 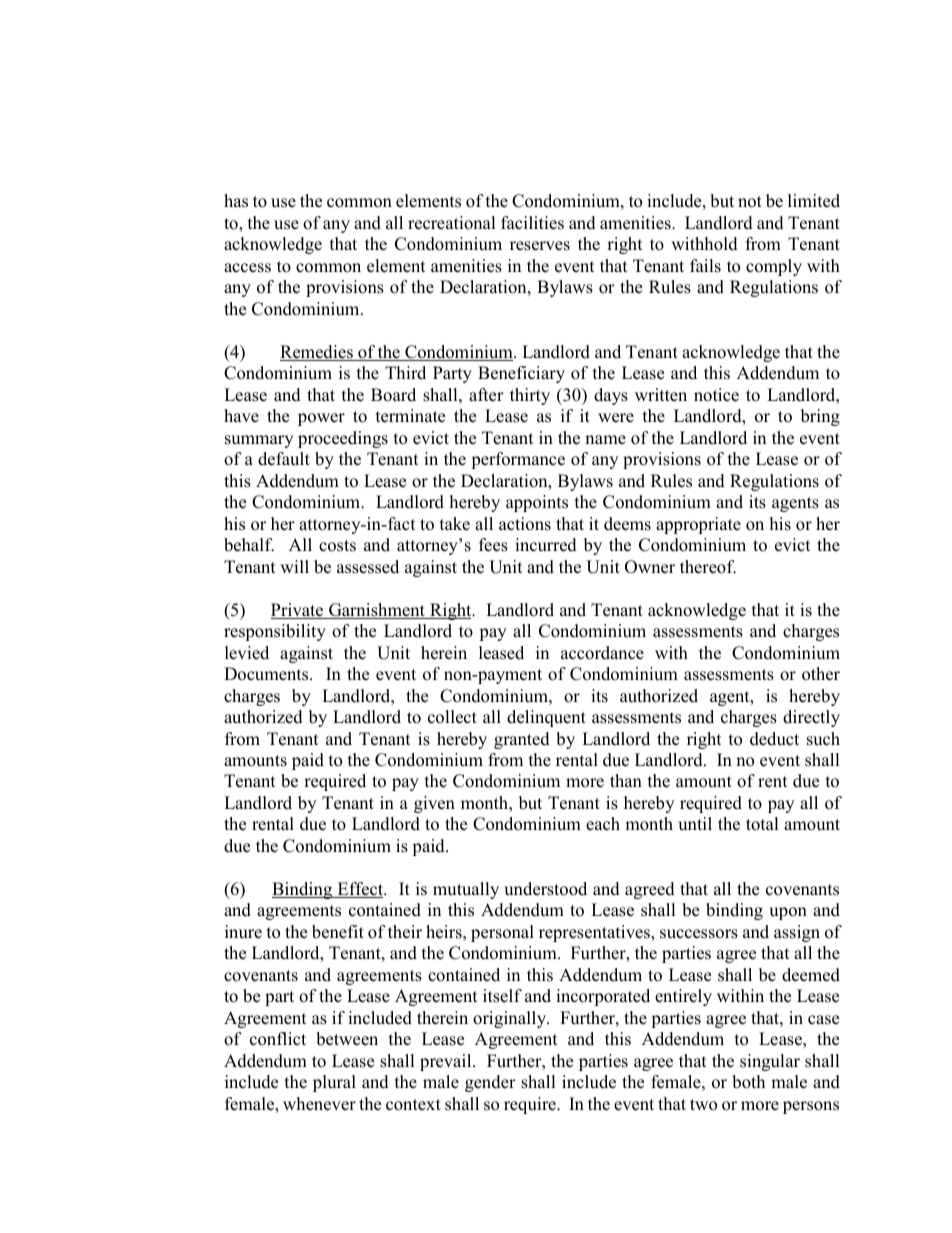 I want to click on plural, so click(x=334, y=1083).
